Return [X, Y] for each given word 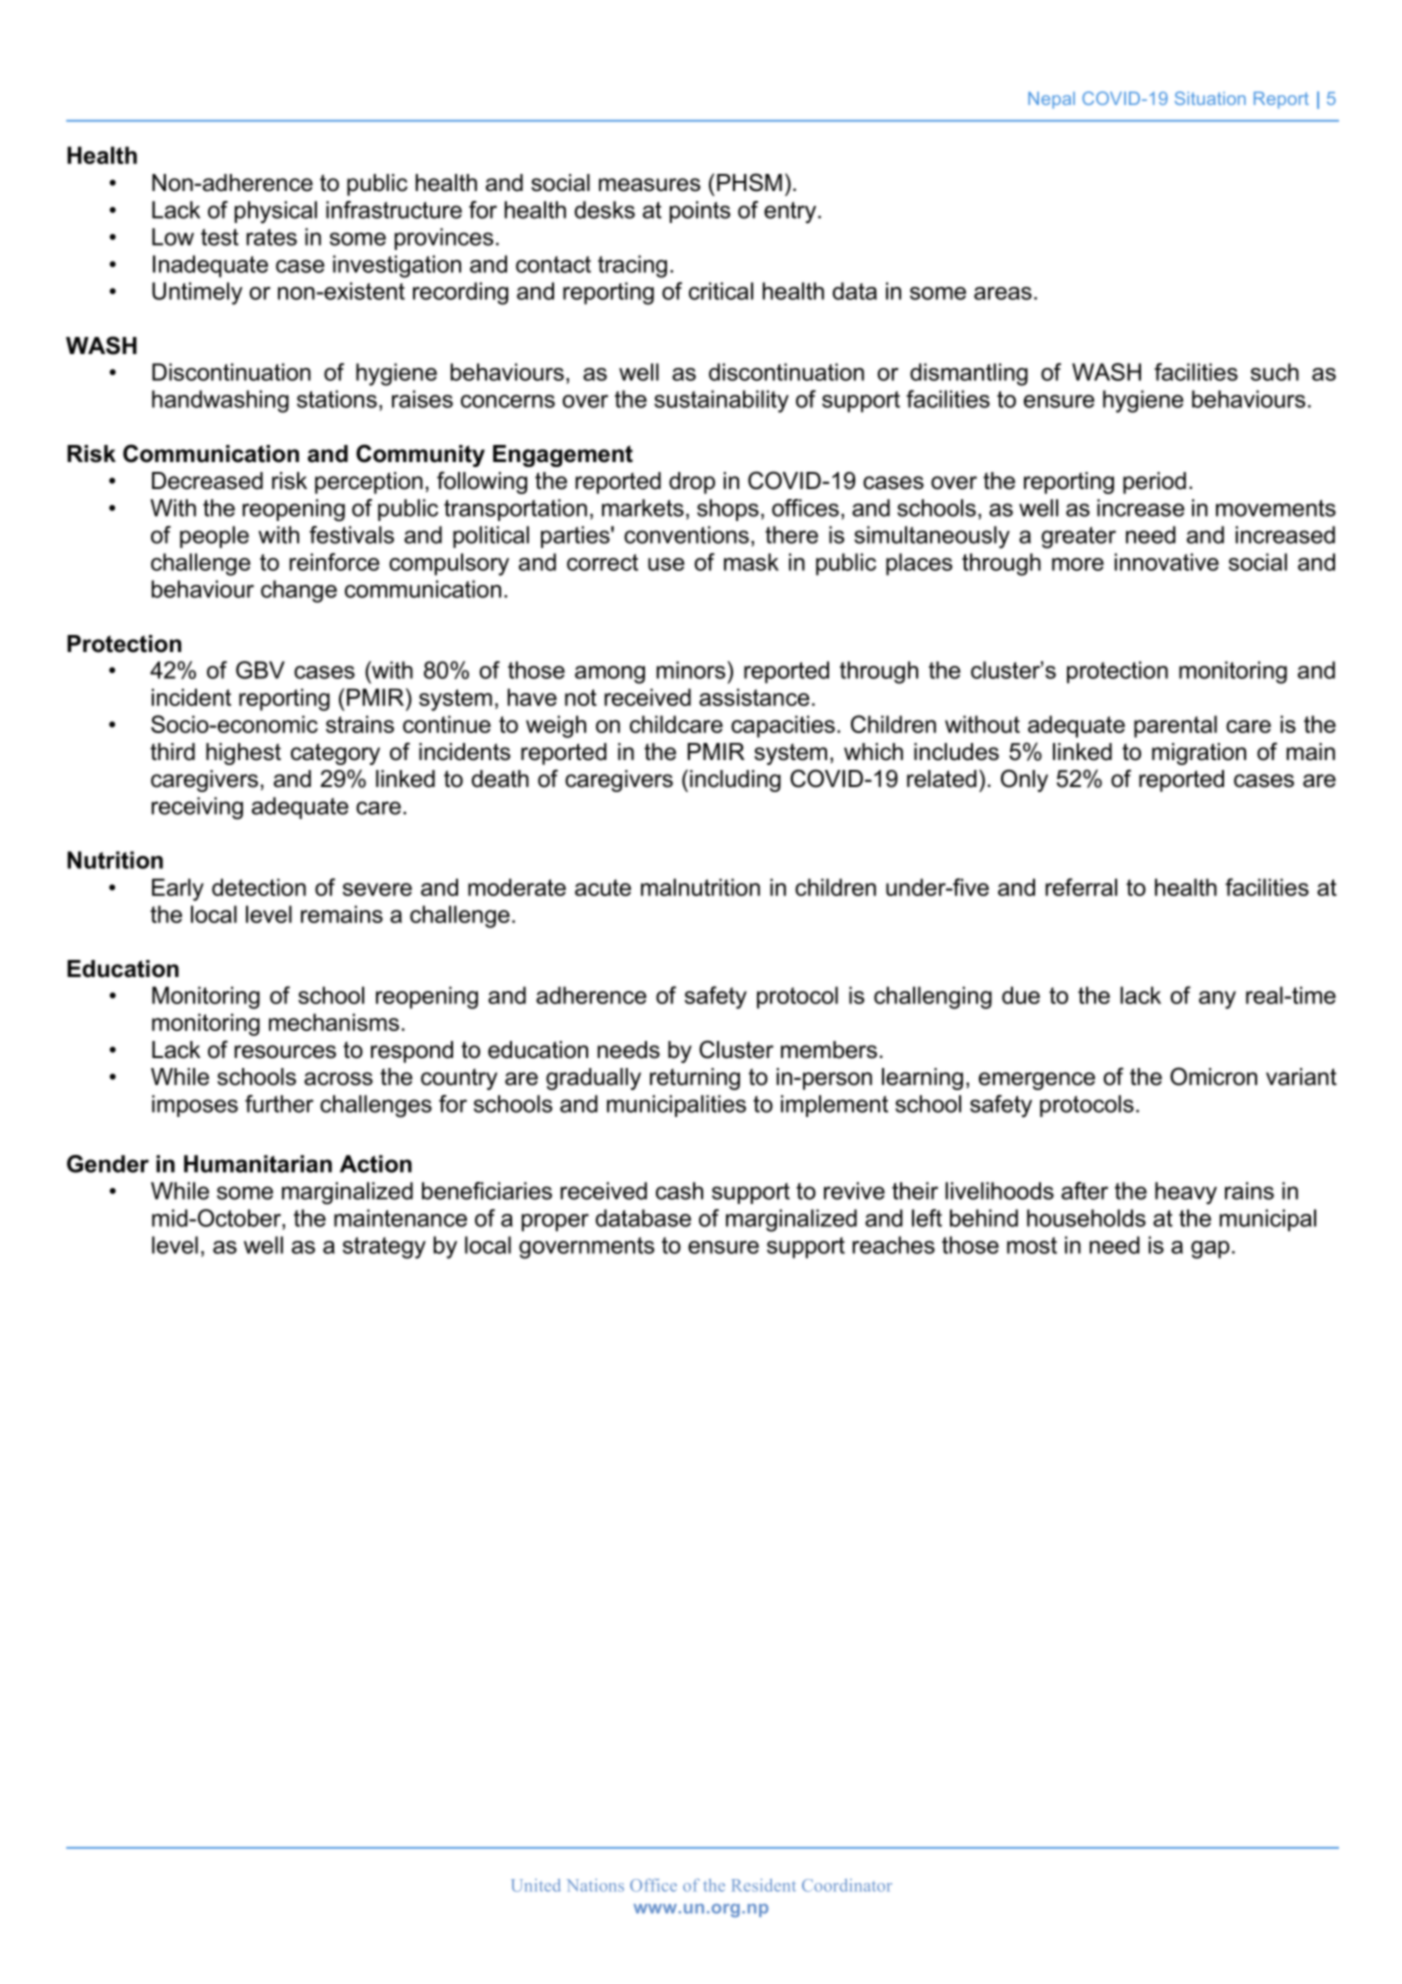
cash [679, 1191]
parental [1175, 726]
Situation [1210, 98]
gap [1210, 1250]
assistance [754, 697]
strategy [384, 1248]
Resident [764, 1885]
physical [276, 212]
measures [649, 185]
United [536, 1885]
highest [243, 754]
